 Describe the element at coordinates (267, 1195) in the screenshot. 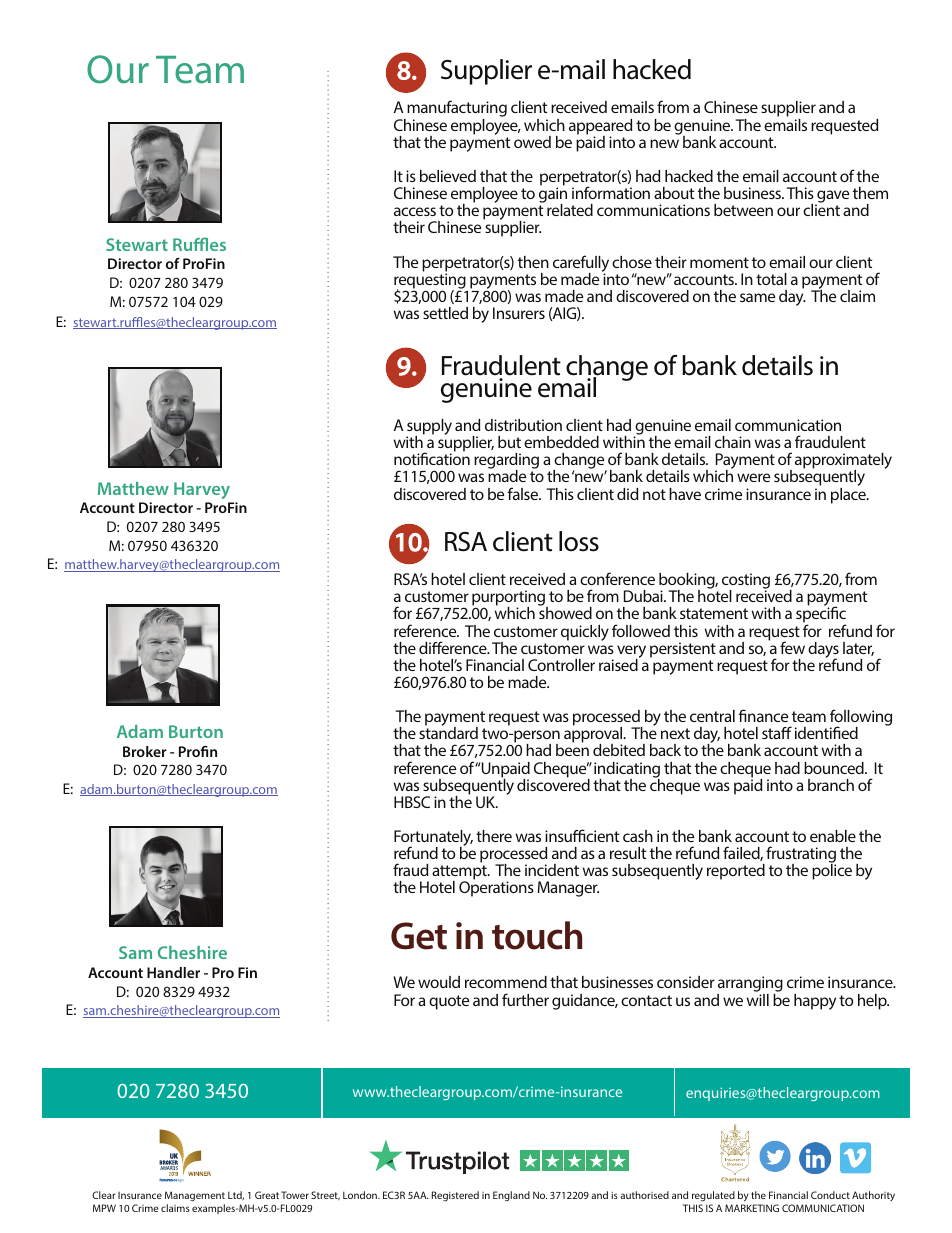

I see `Great` at that location.
